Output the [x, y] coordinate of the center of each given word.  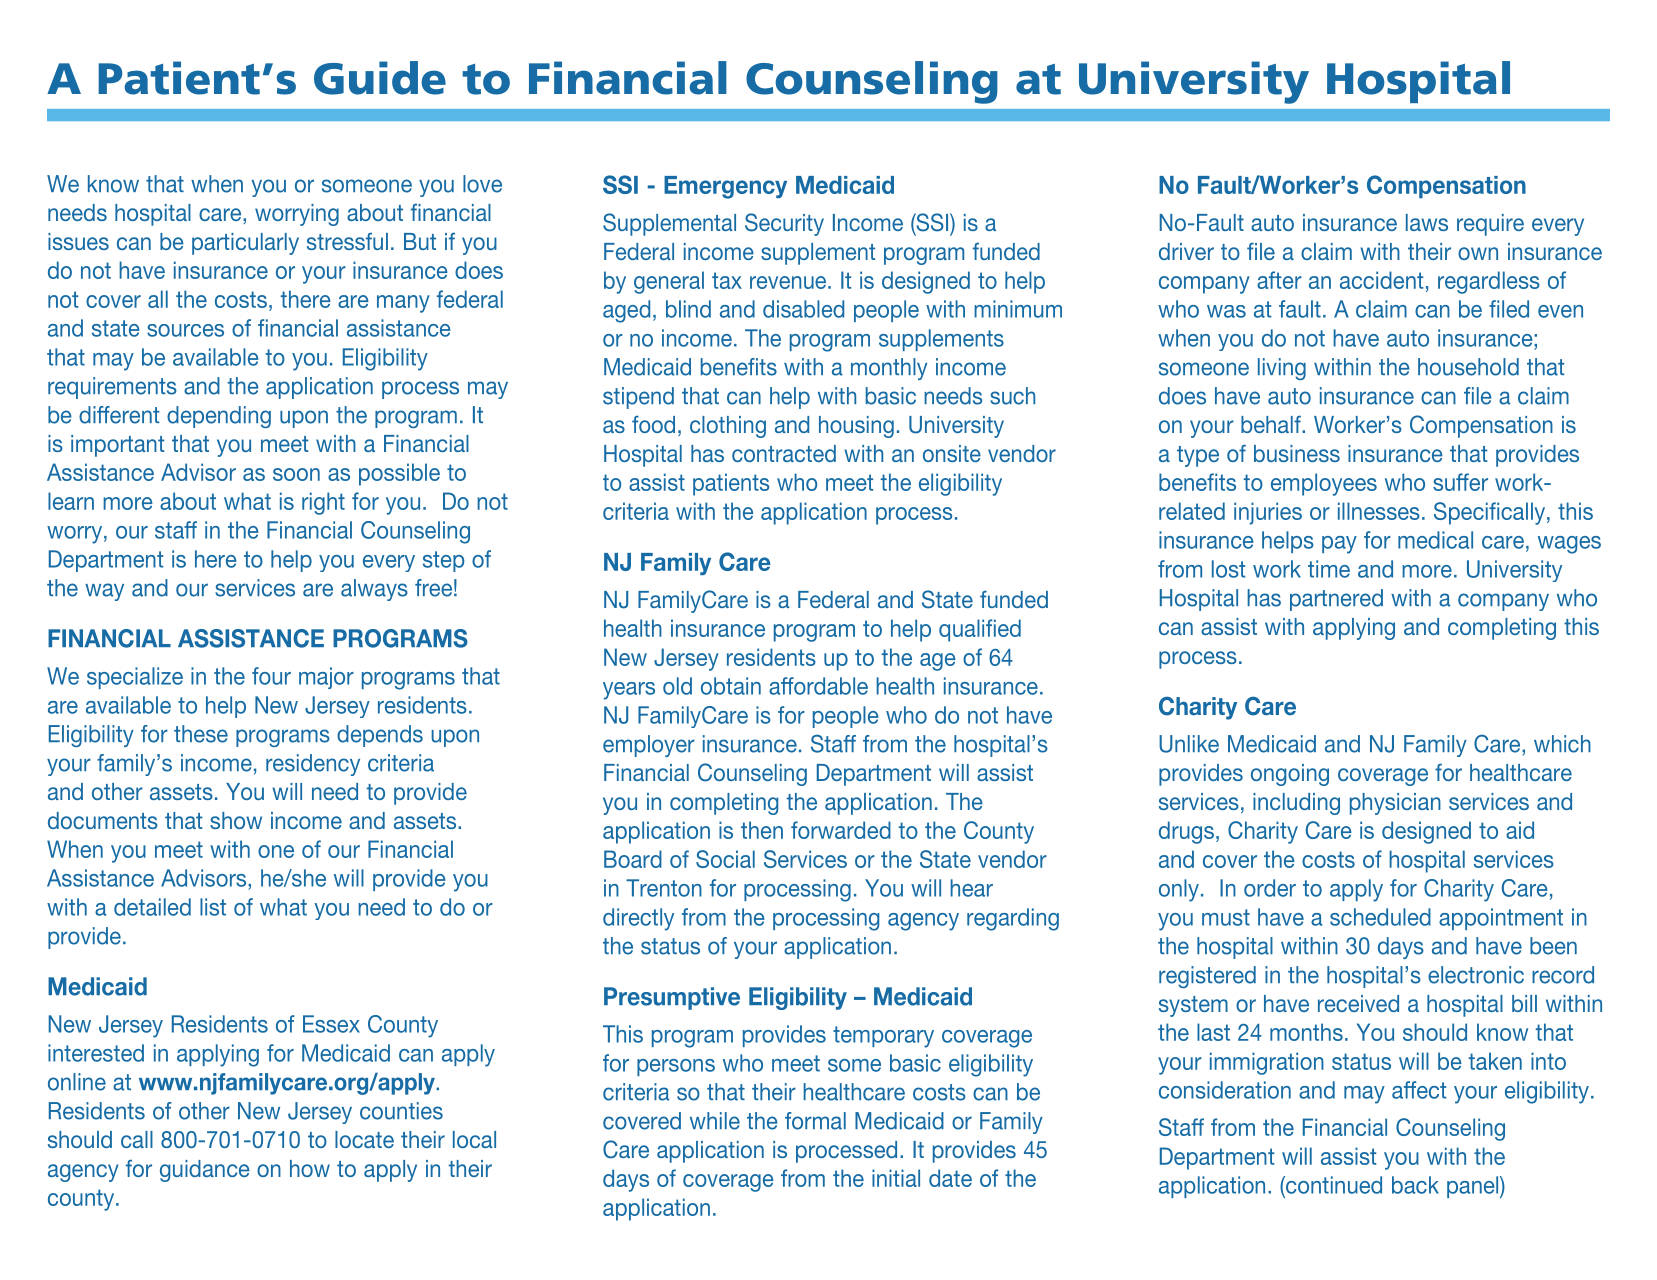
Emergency [725, 187]
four [271, 676]
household [1468, 367]
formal [815, 1121]
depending [219, 417]
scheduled [1380, 917]
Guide [380, 78]
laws [1427, 222]
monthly [889, 369]
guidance [205, 1171]
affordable [818, 686]
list [213, 907]
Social [725, 859]
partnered [1336, 600]
